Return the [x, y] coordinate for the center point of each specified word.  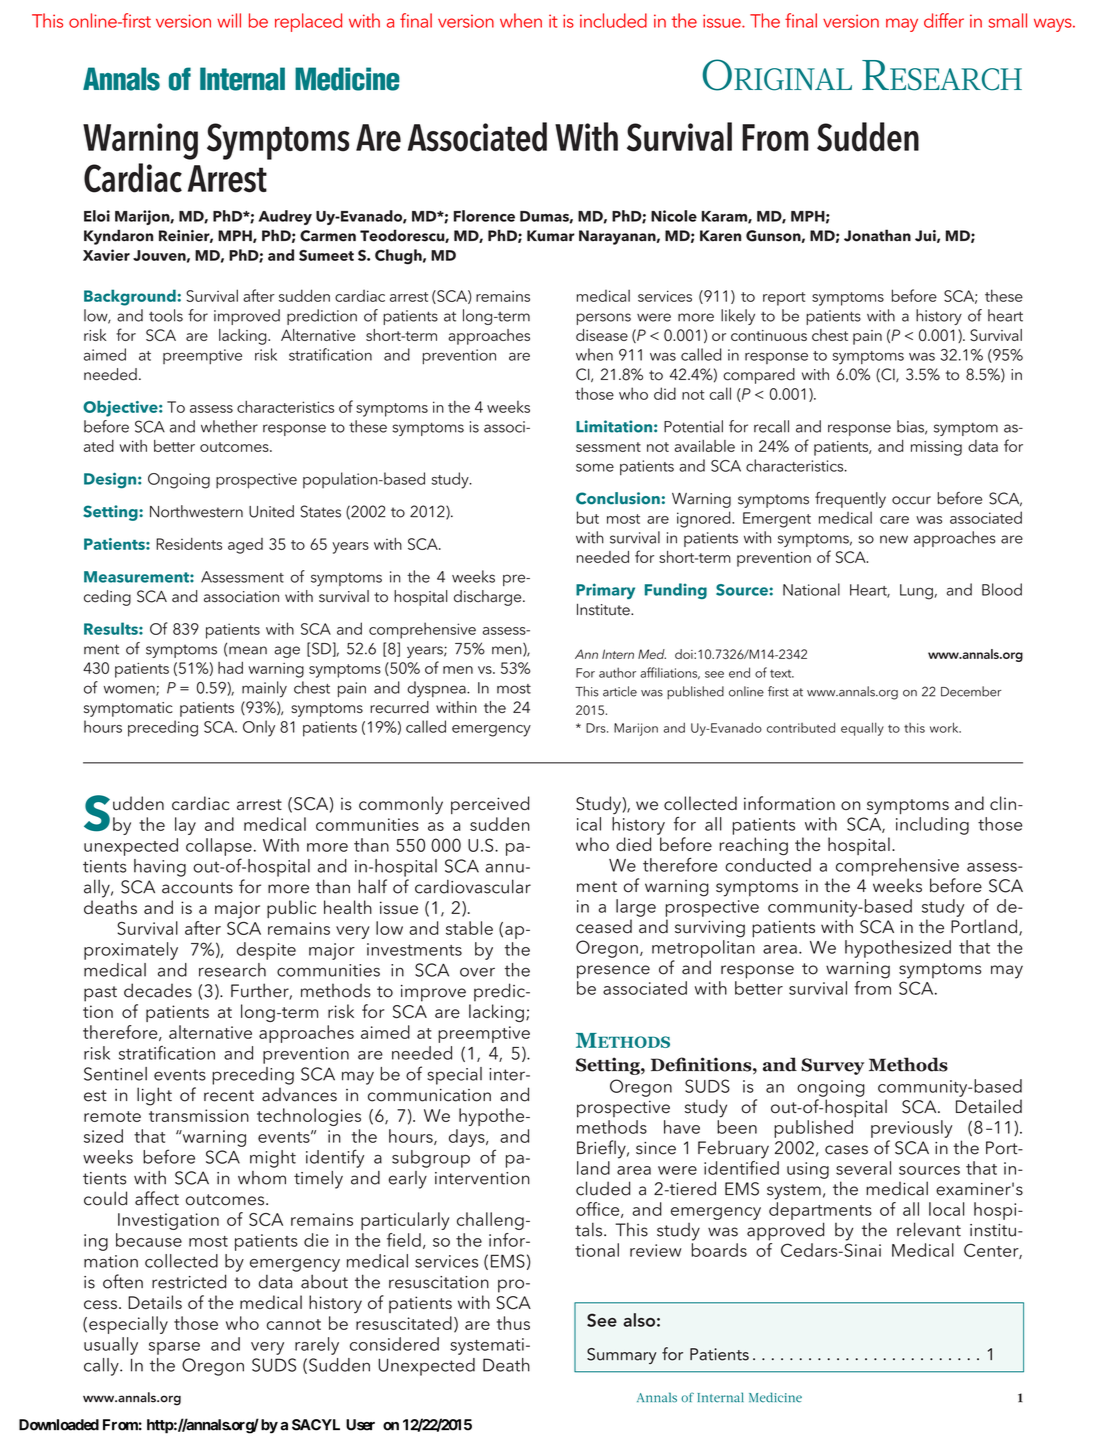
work [945, 727]
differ [944, 20]
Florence [484, 216]
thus [513, 1323]
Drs [597, 728]
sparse [174, 1348]
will [229, 20]
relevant [929, 1229]
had [230, 668]
